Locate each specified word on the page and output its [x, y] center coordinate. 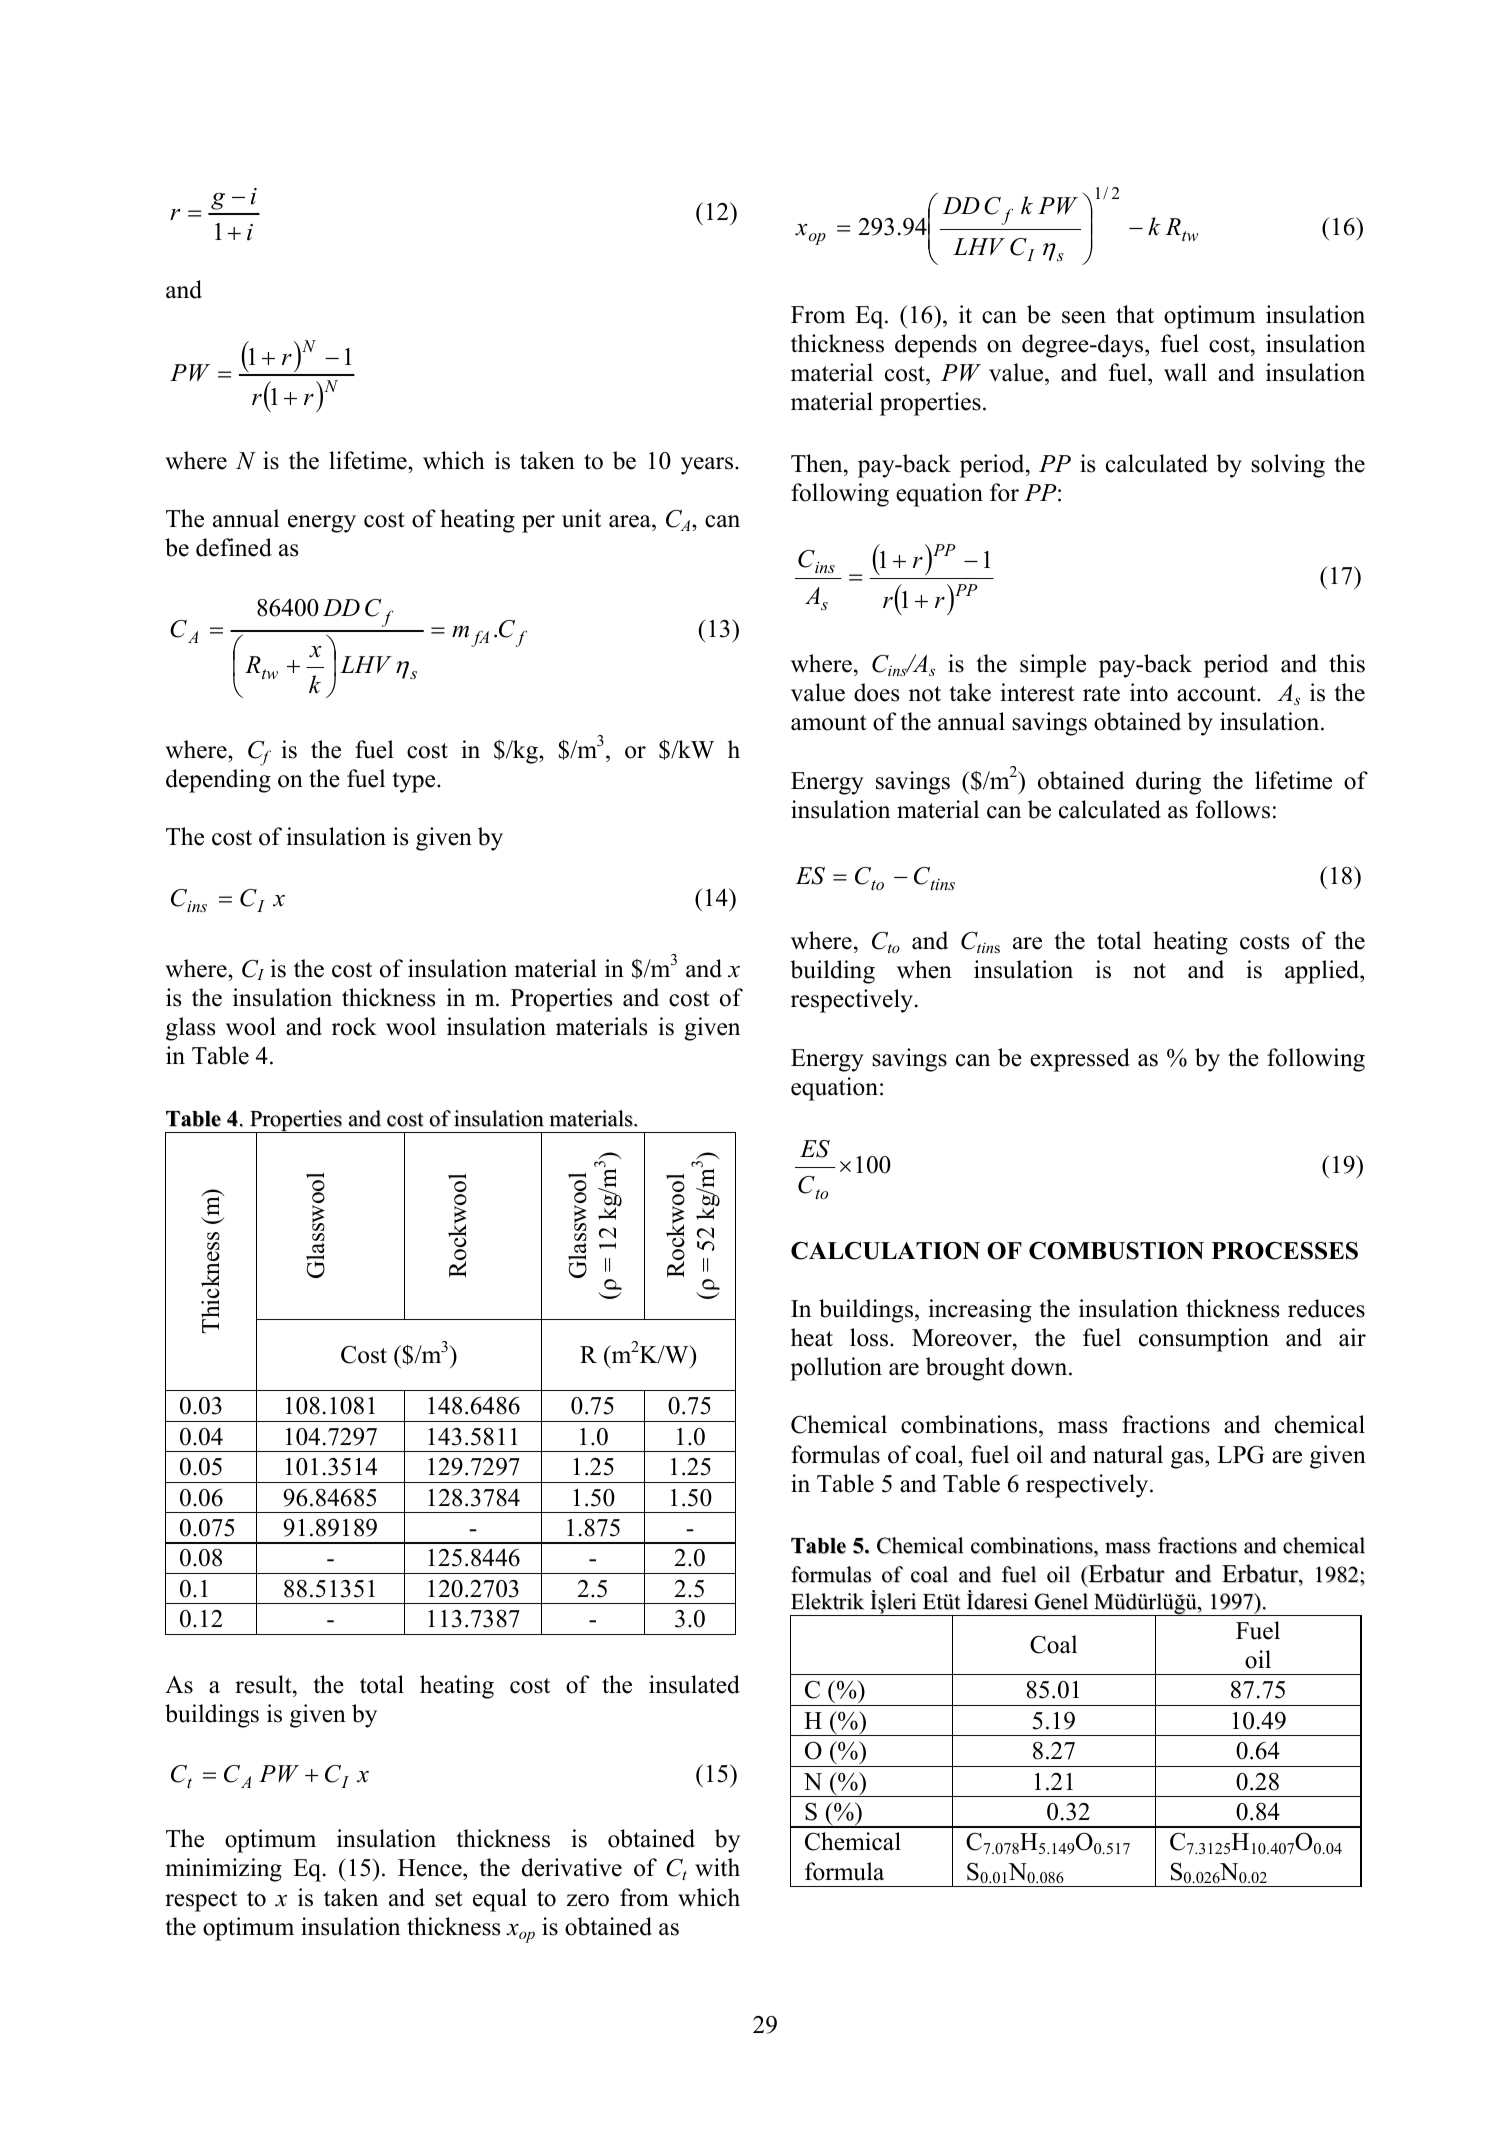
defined [234, 547]
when [924, 969]
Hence [431, 1869]
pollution [836, 1369]
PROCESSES [1285, 1250]
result [264, 1684]
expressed [1080, 1060]
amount [829, 723]
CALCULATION [885, 1250]
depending [218, 781]
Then [818, 463]
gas [1188, 1460]
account [1217, 694]
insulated [694, 1684]
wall [1185, 372]
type [415, 782]
